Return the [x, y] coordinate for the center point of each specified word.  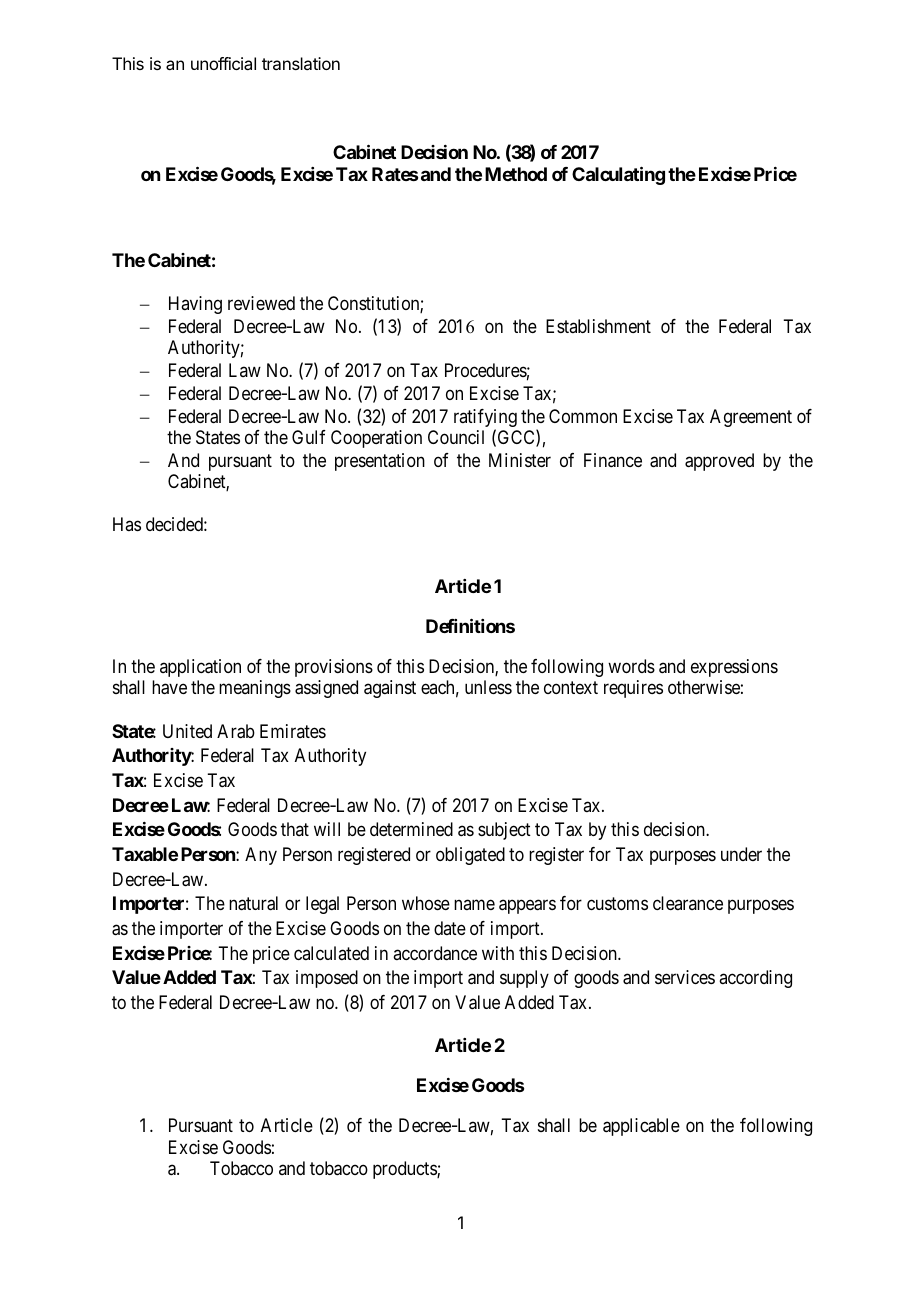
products [405, 1170]
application [200, 668]
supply [524, 979]
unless [488, 687]
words [631, 666]
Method [516, 174]
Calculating [618, 175]
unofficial [223, 63]
